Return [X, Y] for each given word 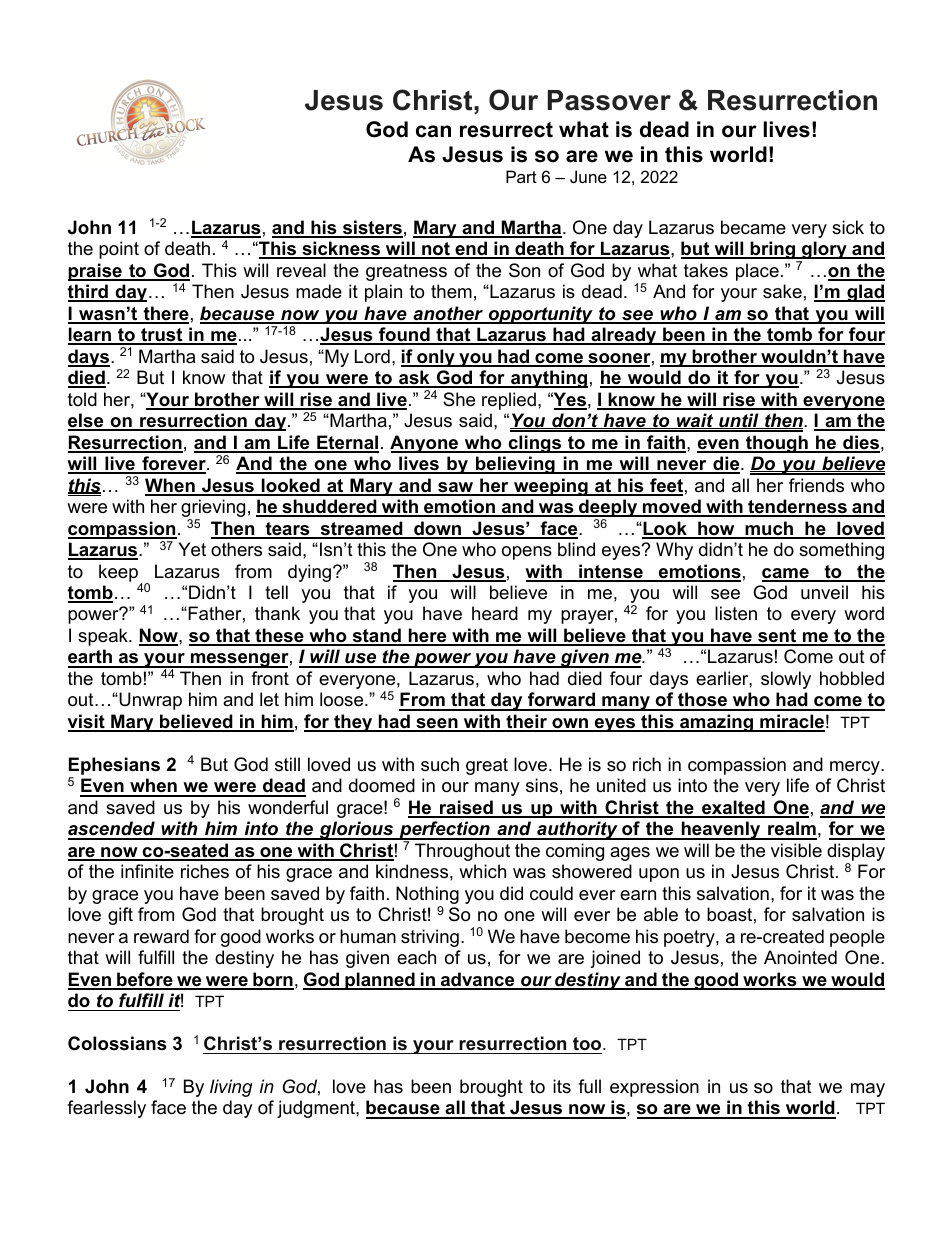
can [433, 131]
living [231, 1088]
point [119, 250]
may [868, 1090]
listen [736, 613]
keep [118, 573]
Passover [609, 100]
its [562, 1086]
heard [495, 613]
